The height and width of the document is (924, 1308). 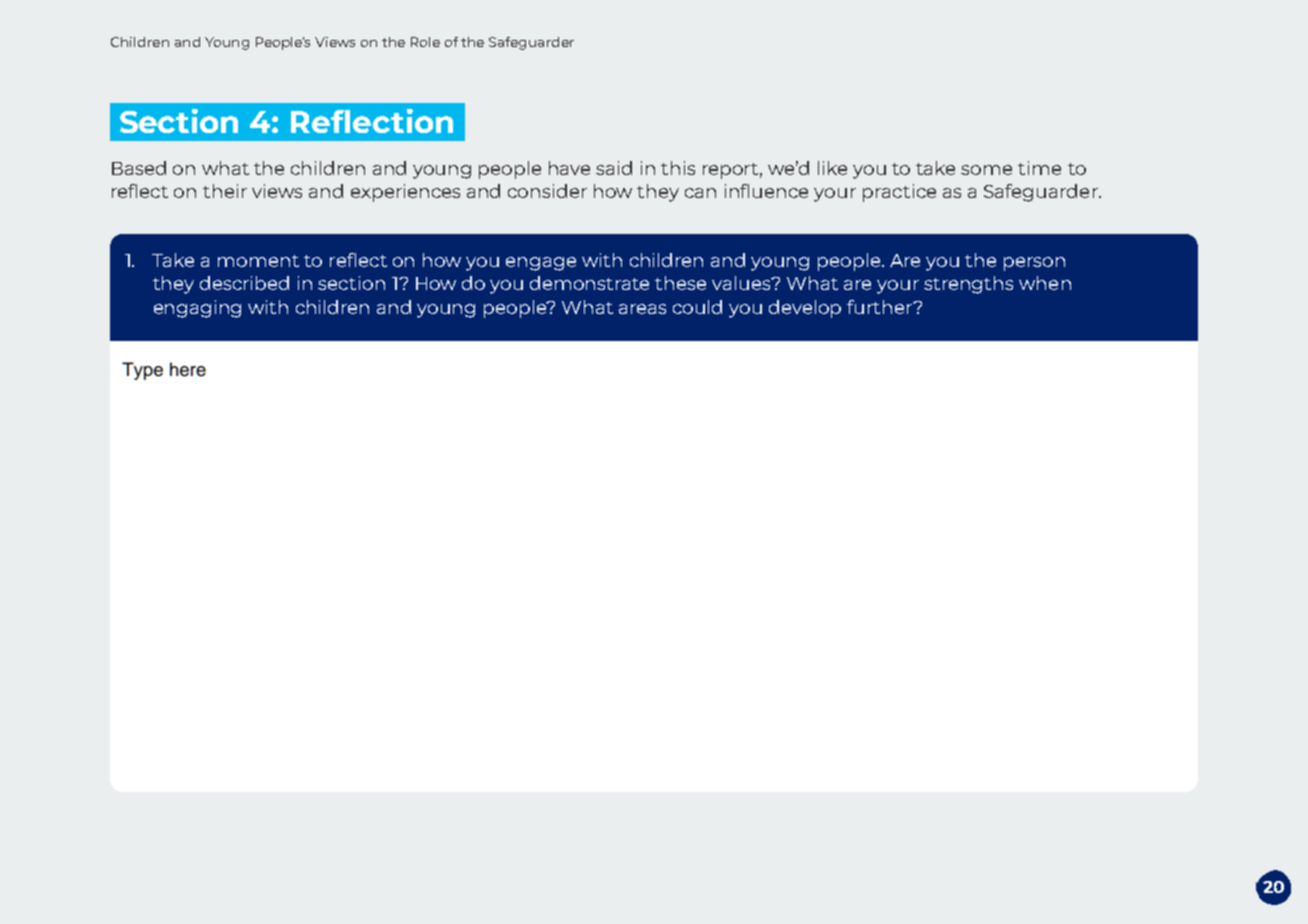 I want to click on Role, so click(x=425, y=42).
